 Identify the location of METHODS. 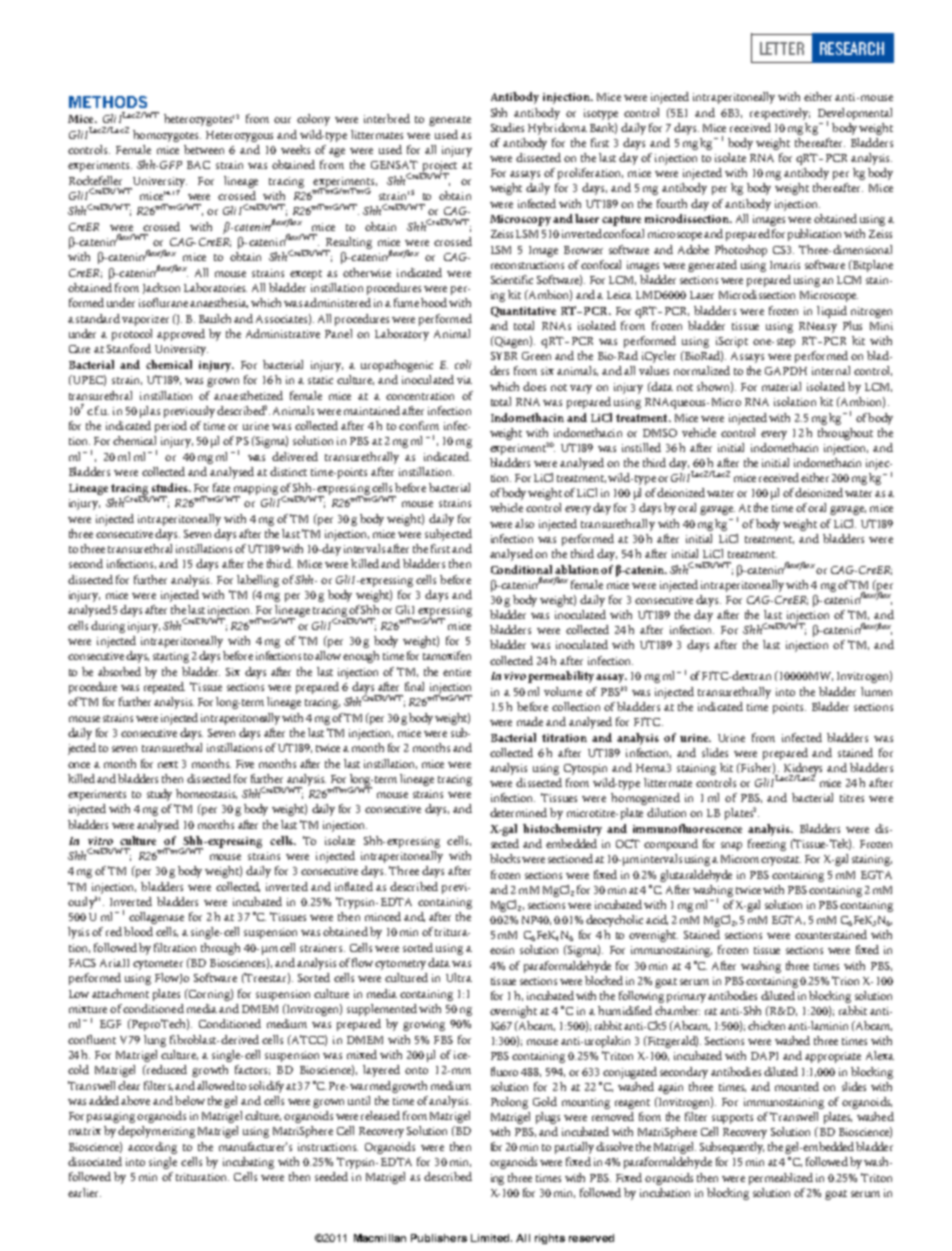
(108, 102).
